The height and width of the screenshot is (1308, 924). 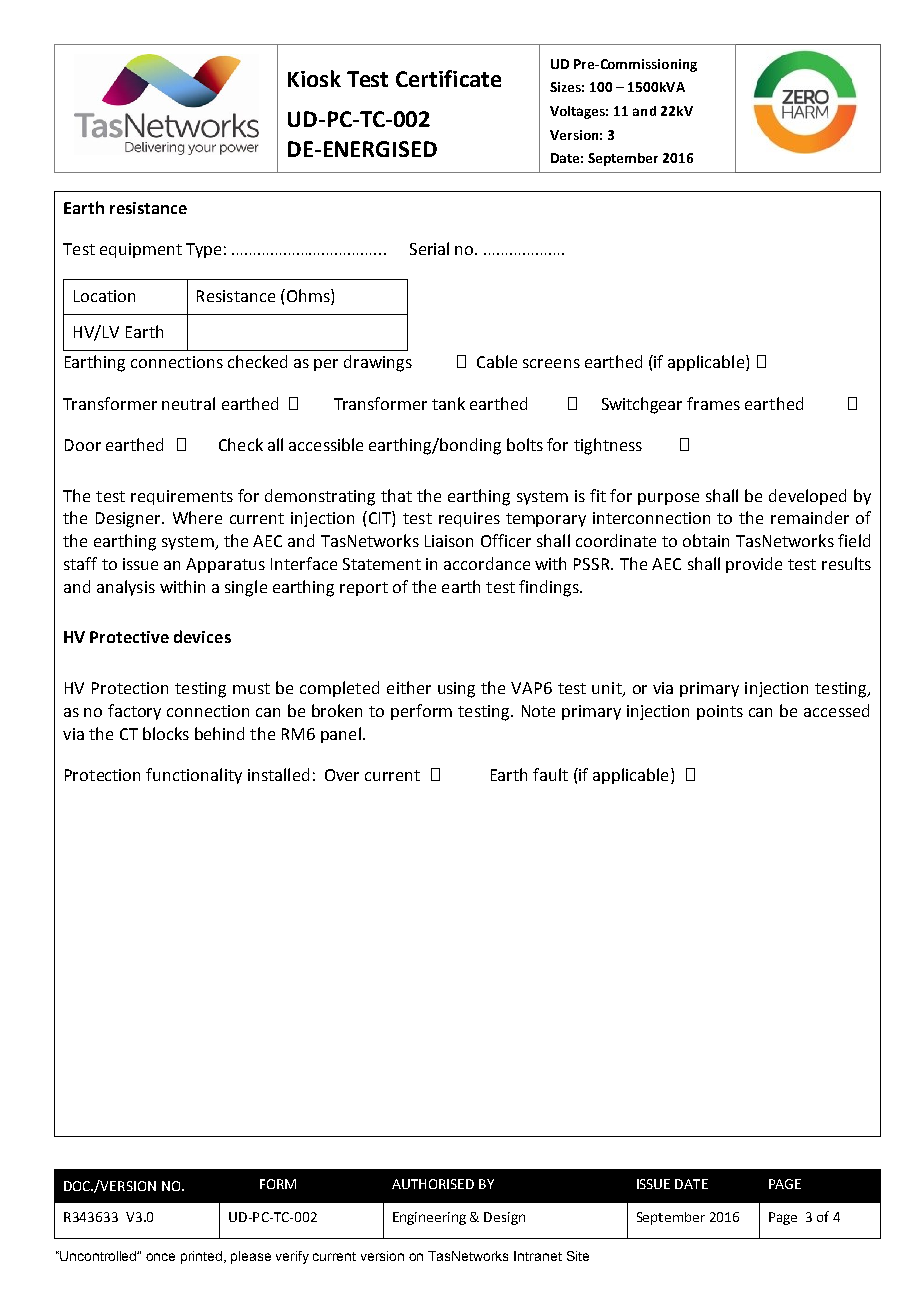 What do you see at coordinates (448, 78) in the screenshot?
I see `Certificate` at bounding box center [448, 78].
